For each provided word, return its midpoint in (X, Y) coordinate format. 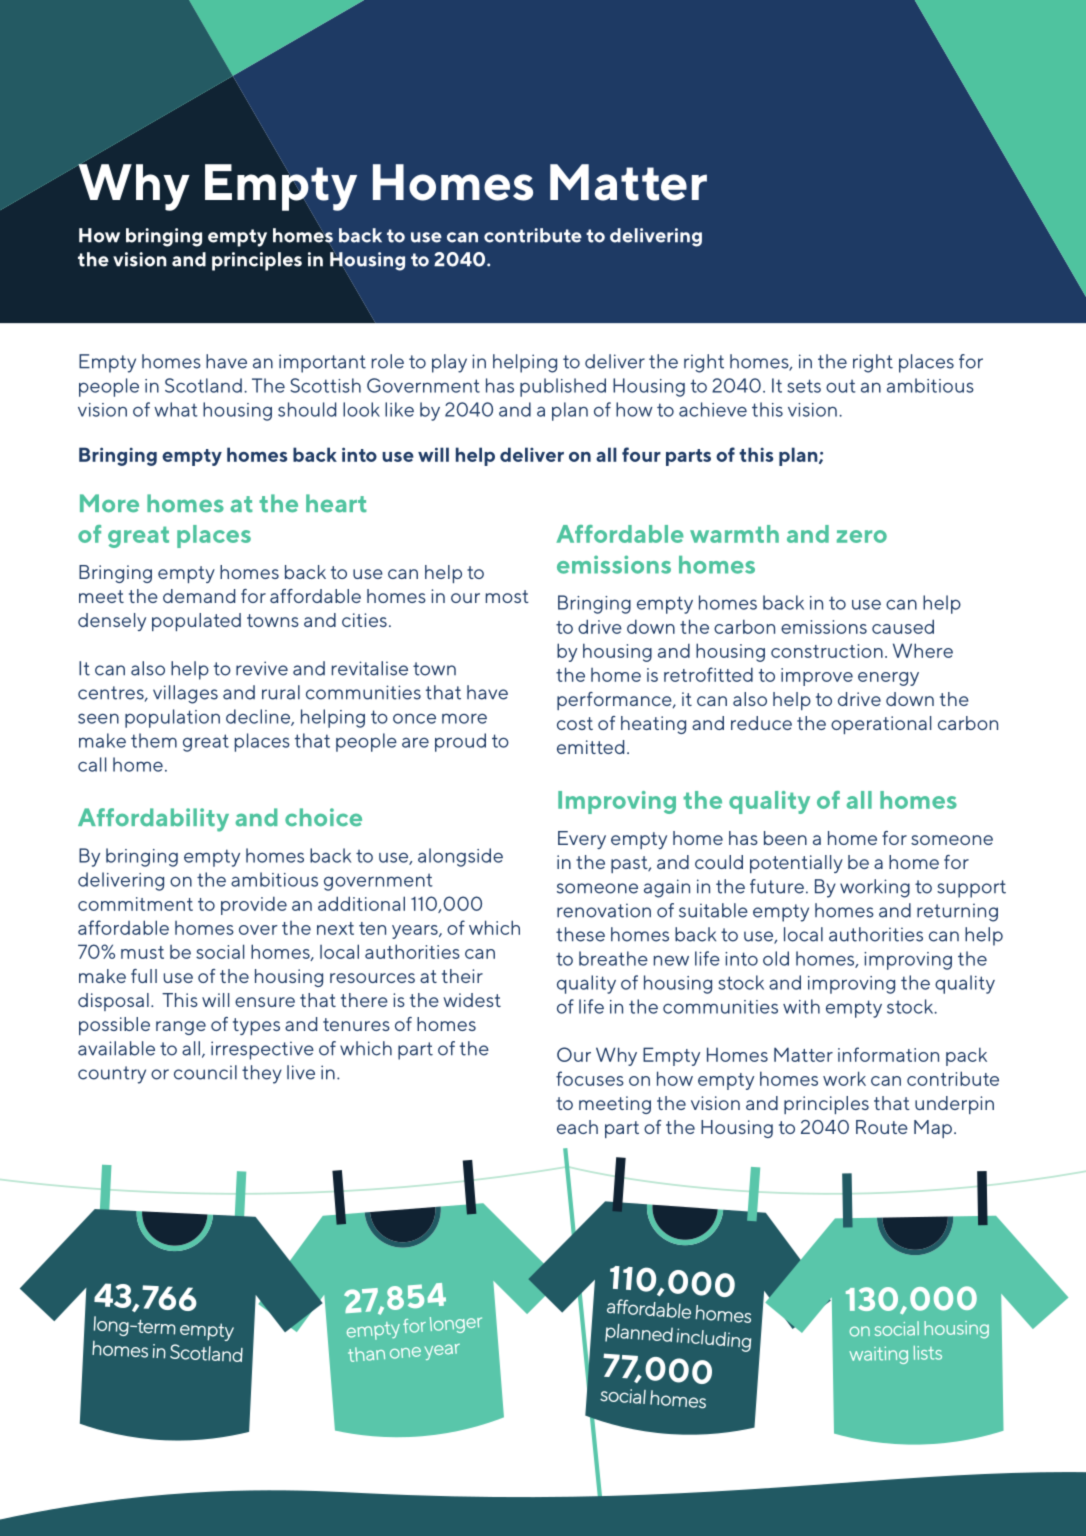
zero (862, 536)
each (577, 1127)
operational (881, 725)
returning (957, 912)
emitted (590, 747)
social (220, 951)
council (205, 1072)
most (507, 596)
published (563, 387)
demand (199, 596)
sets (804, 386)
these (580, 934)
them (154, 740)
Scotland (203, 385)
